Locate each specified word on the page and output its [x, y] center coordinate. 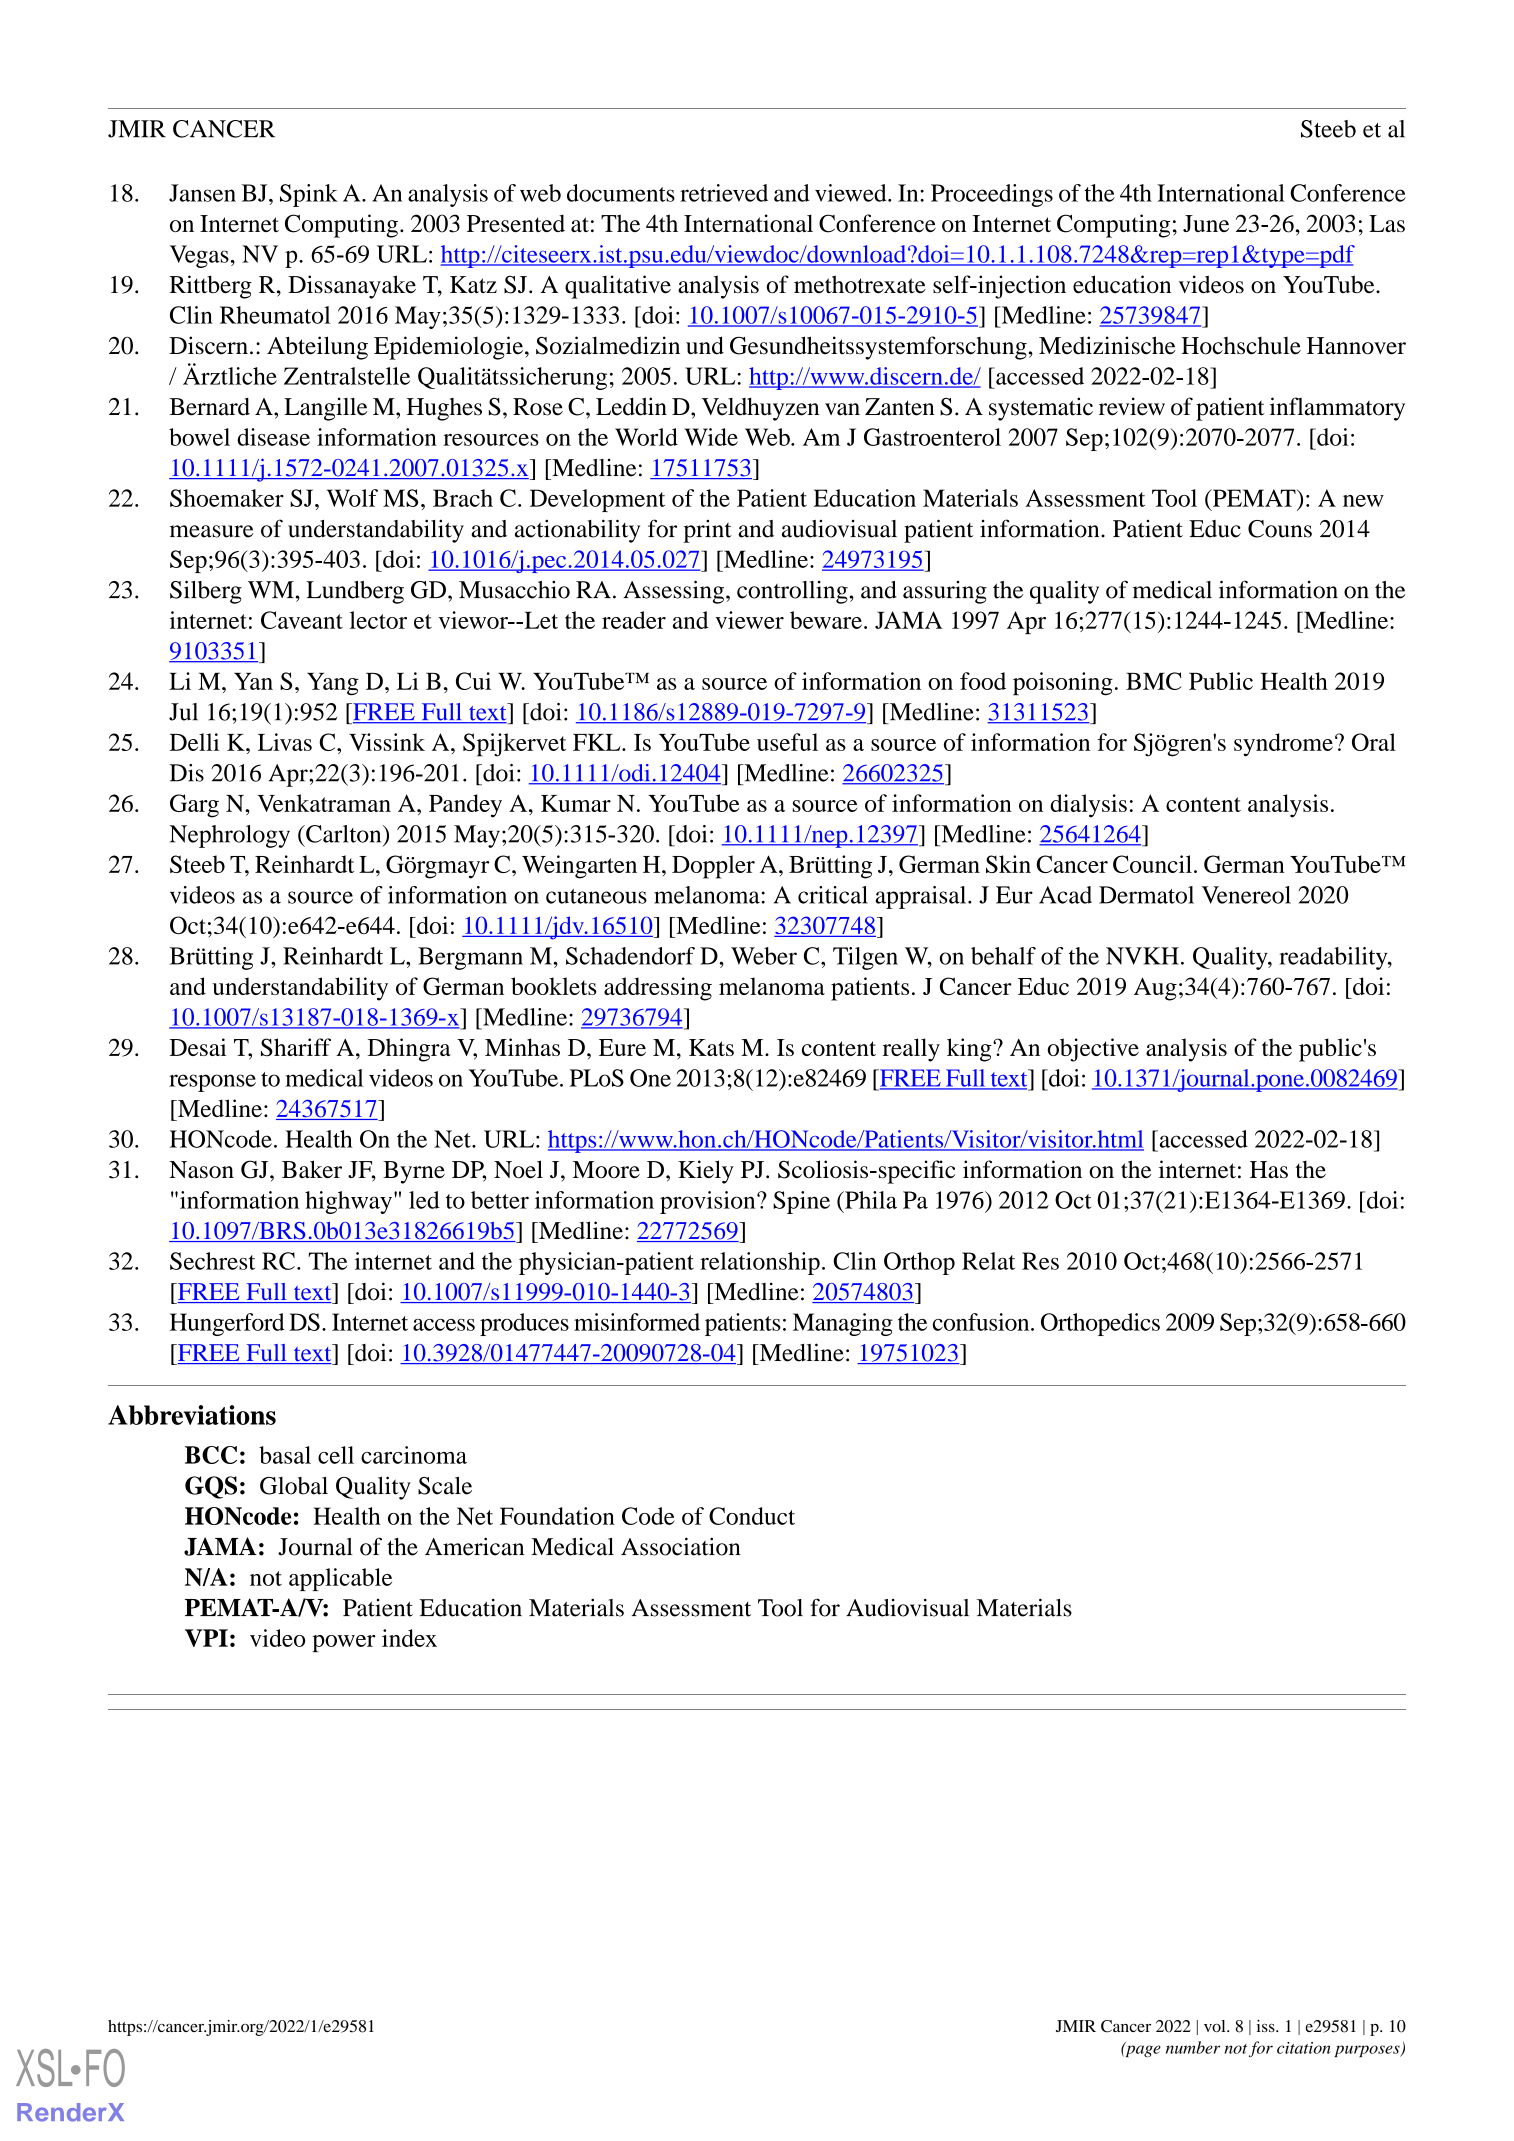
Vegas [199, 256]
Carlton [344, 834]
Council [1152, 864]
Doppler [713, 867]
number [1193, 2047]
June [1206, 223]
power [344, 1643]
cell [336, 1455]
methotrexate [860, 284]
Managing [843, 1324]
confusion [982, 1322]
